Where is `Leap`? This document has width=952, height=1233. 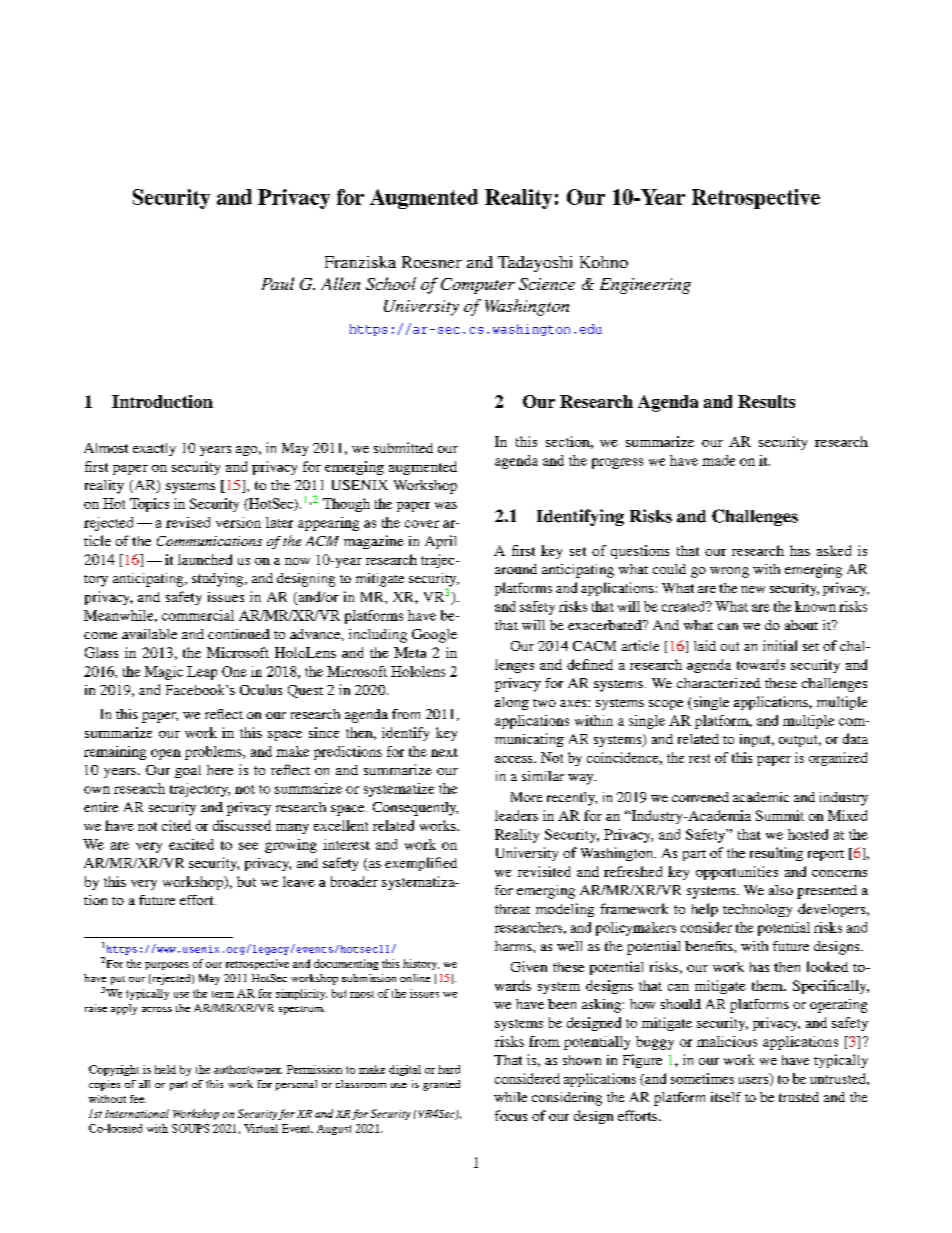 Leap is located at coordinates (202, 673).
